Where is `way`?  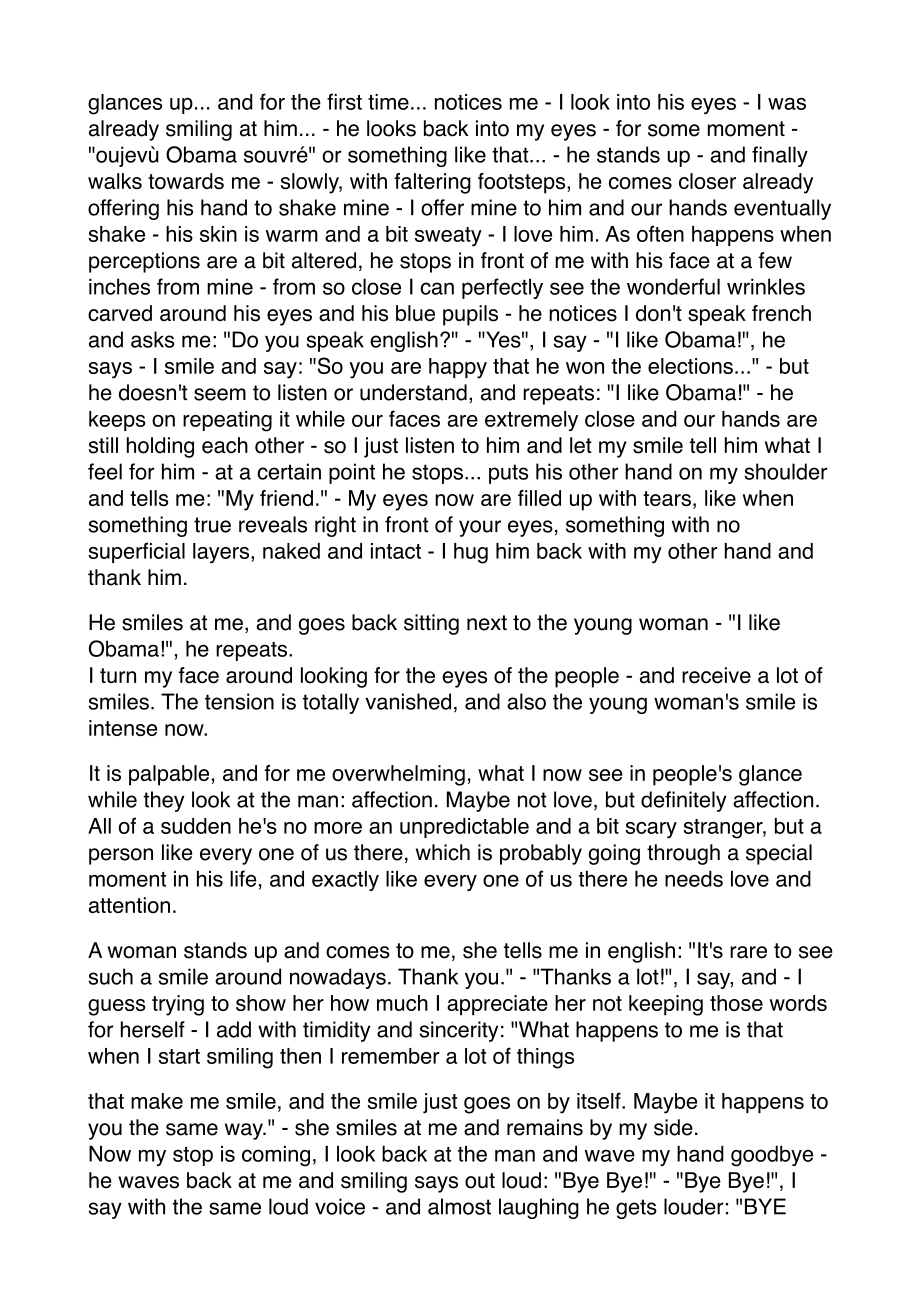
way is located at coordinates (245, 1131).
